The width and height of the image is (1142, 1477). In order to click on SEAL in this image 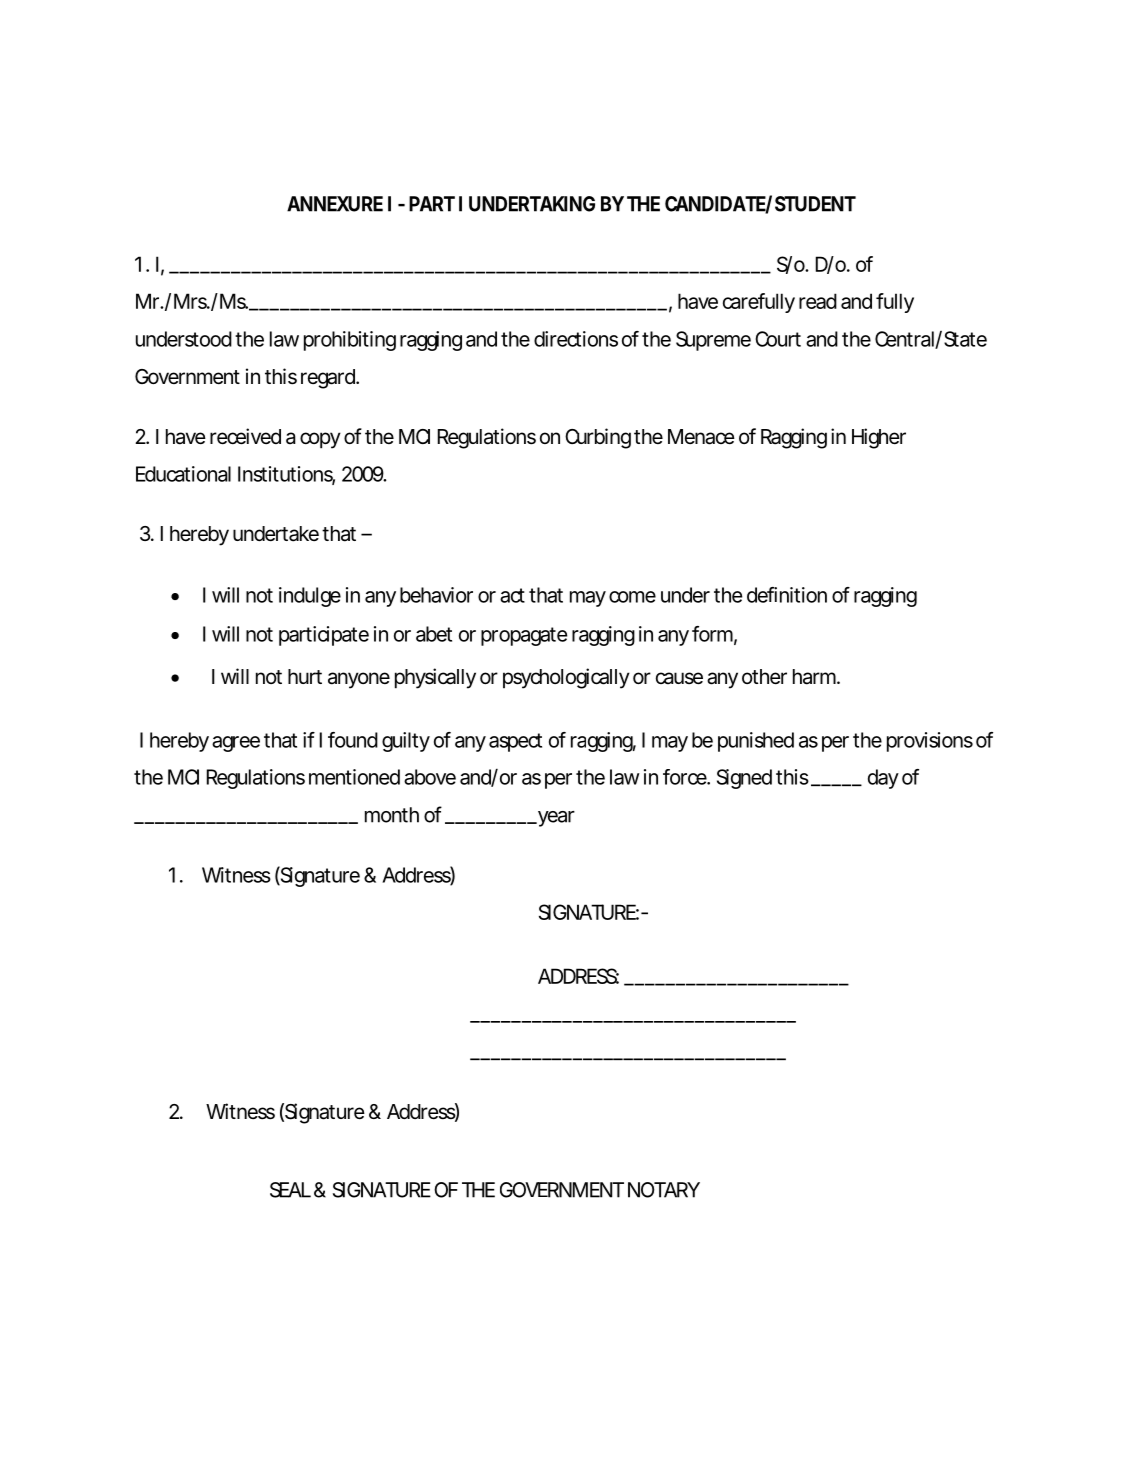, I will do `click(290, 1190)`.
